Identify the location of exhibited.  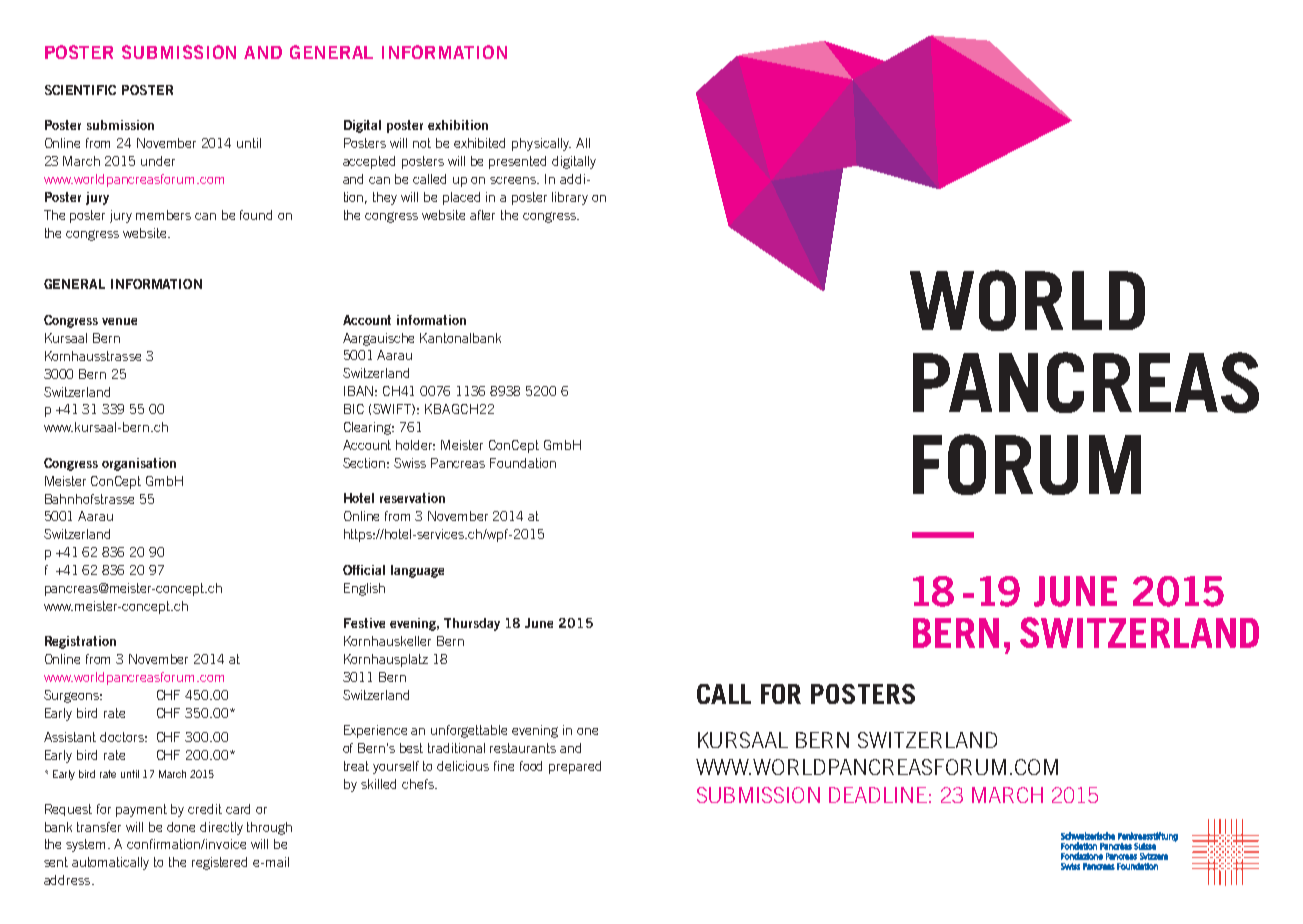
(479, 143).
